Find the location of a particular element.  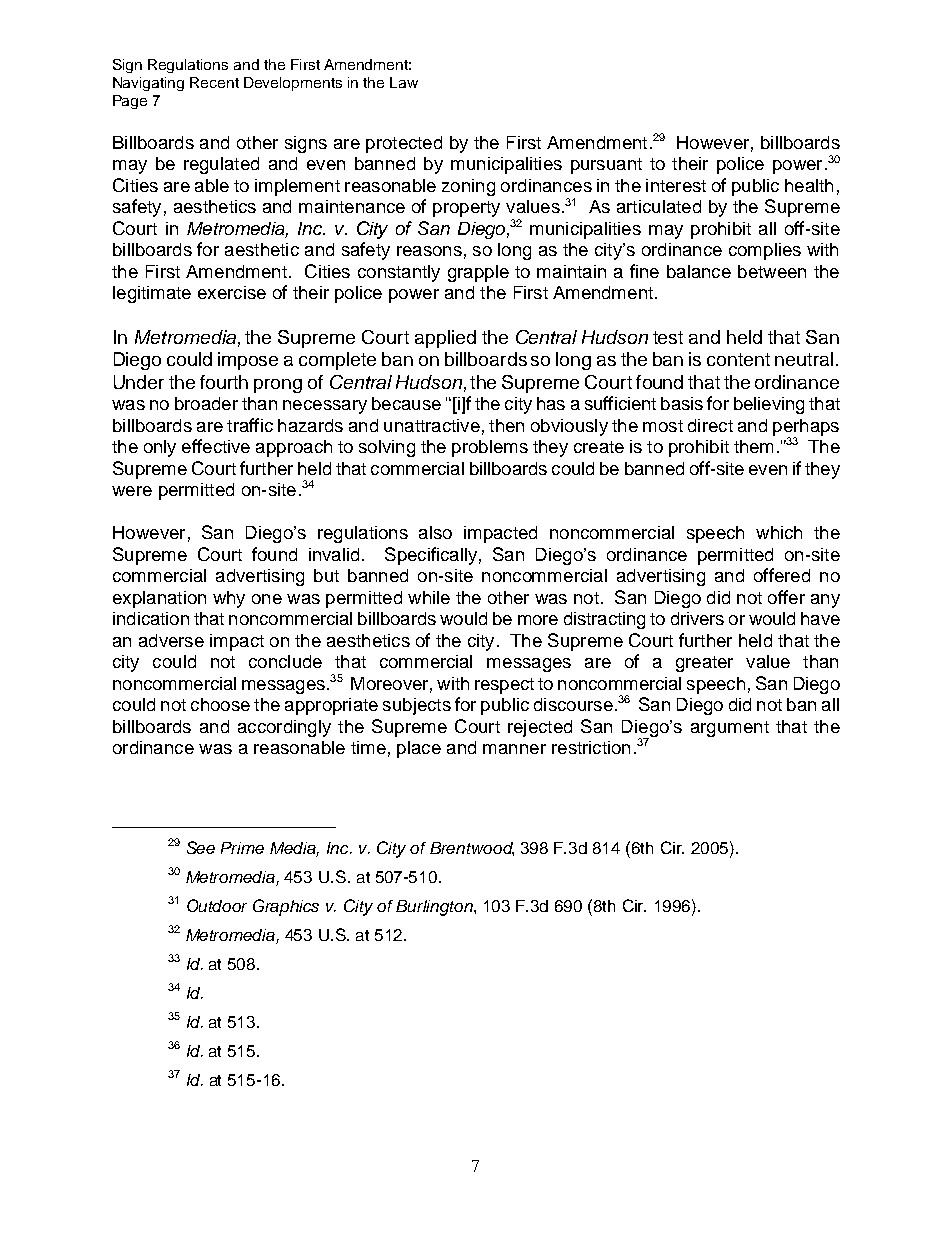

while is located at coordinates (429, 597).
